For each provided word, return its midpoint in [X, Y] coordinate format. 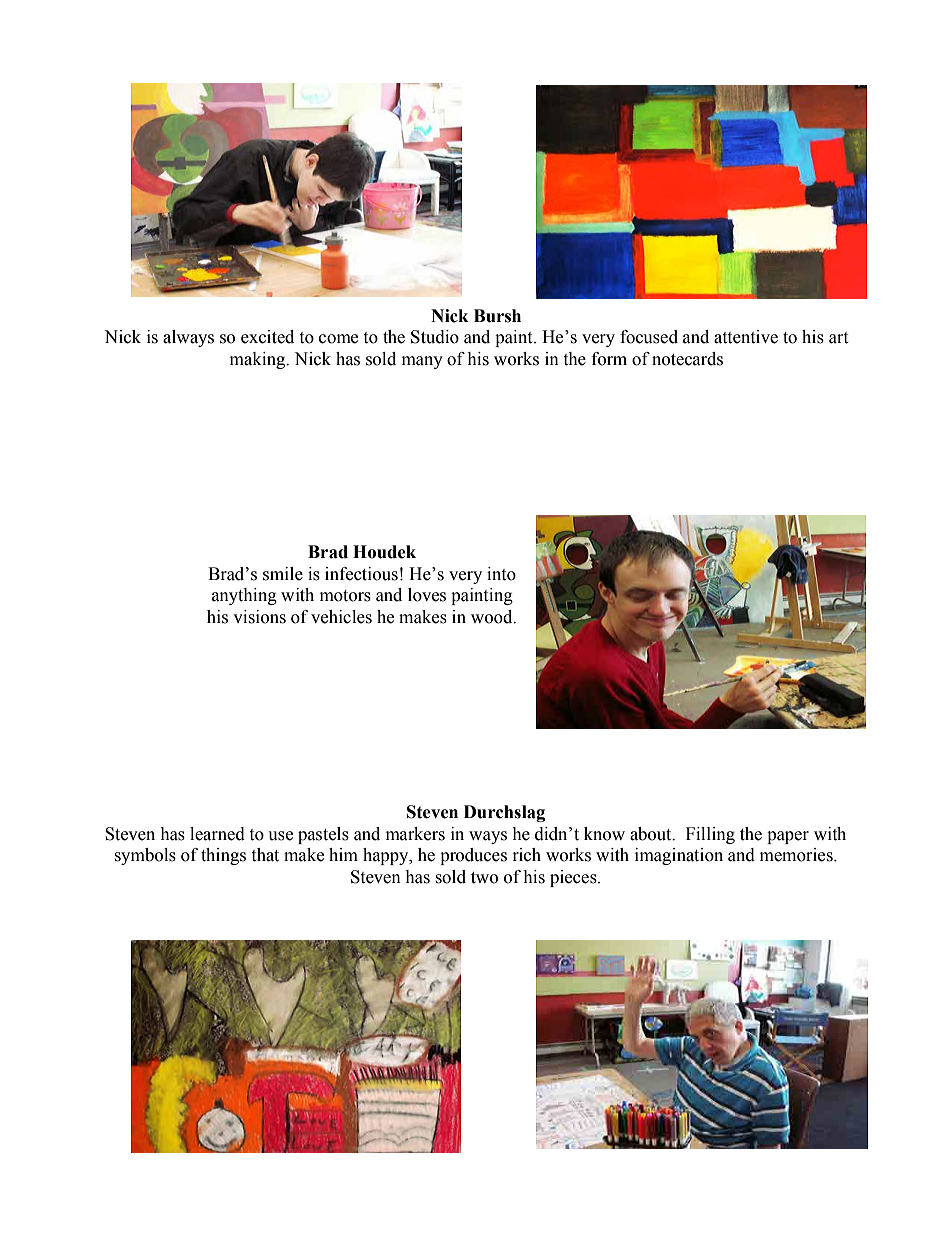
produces [473, 856]
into [501, 574]
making [259, 360]
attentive [746, 337]
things [223, 856]
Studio [435, 337]
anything [244, 596]
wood [493, 617]
